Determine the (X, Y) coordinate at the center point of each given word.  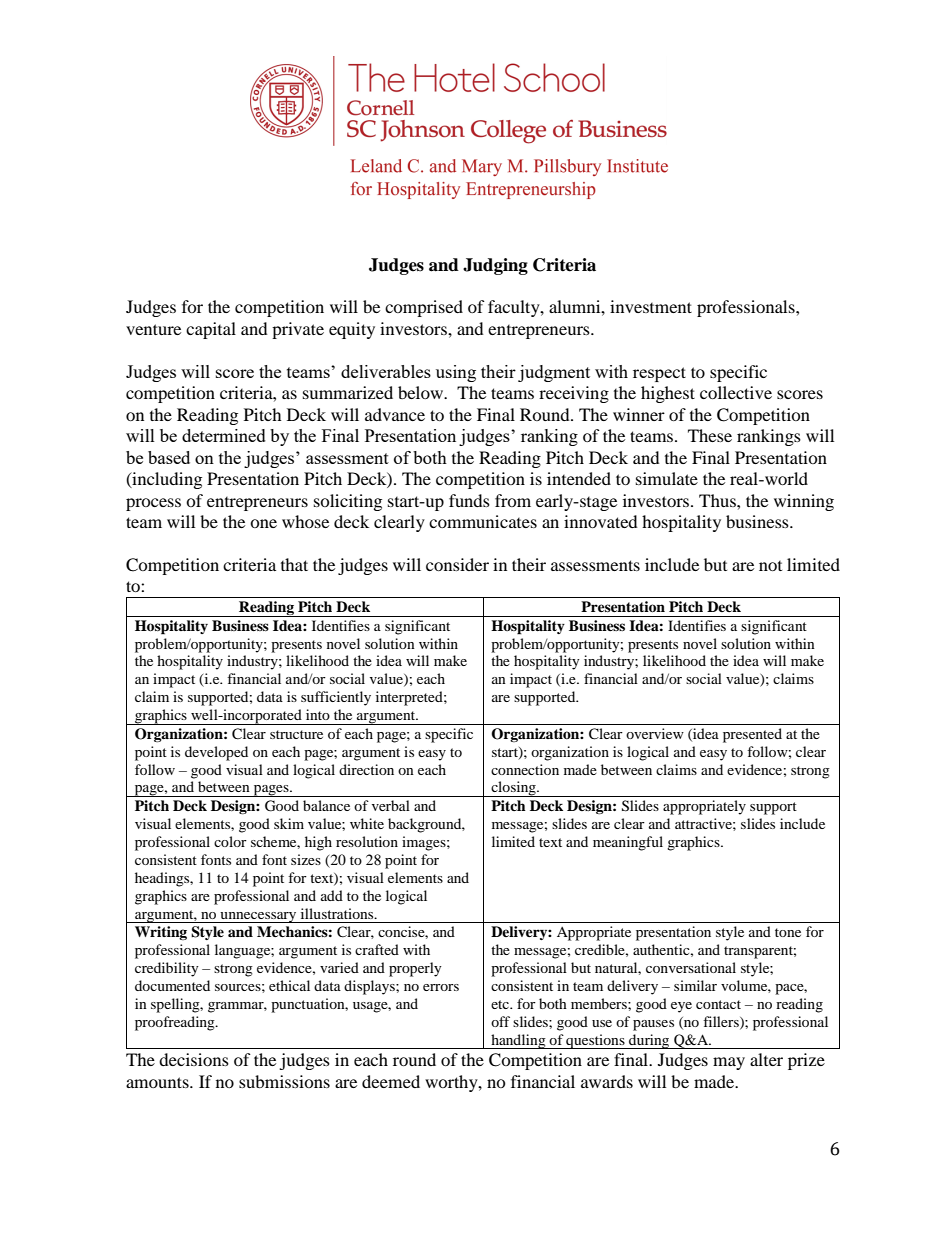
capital (211, 330)
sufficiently (336, 698)
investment (651, 306)
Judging (495, 266)
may (729, 1063)
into (318, 714)
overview (655, 733)
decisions (194, 1059)
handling (518, 1041)
